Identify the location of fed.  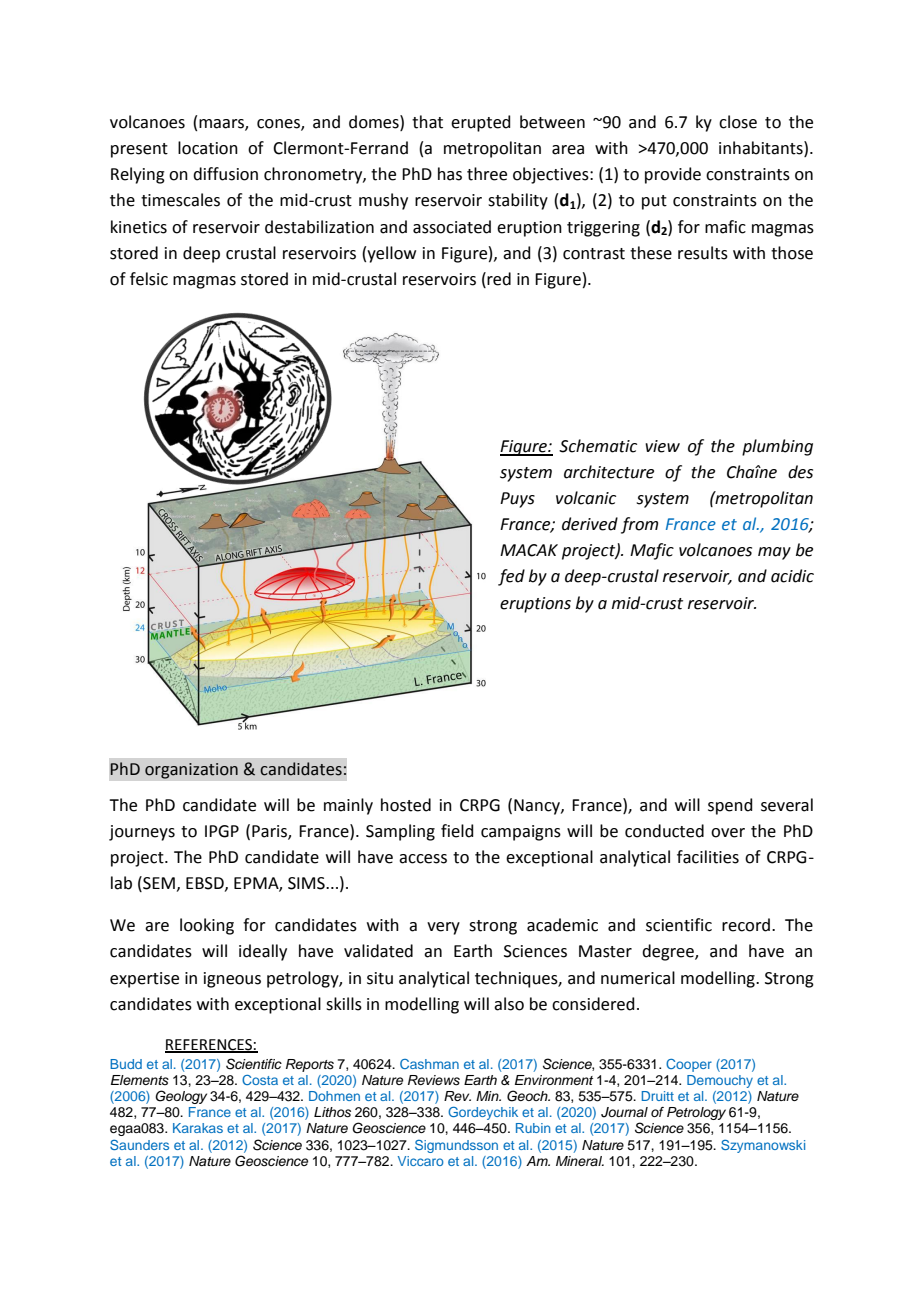
(511, 577).
